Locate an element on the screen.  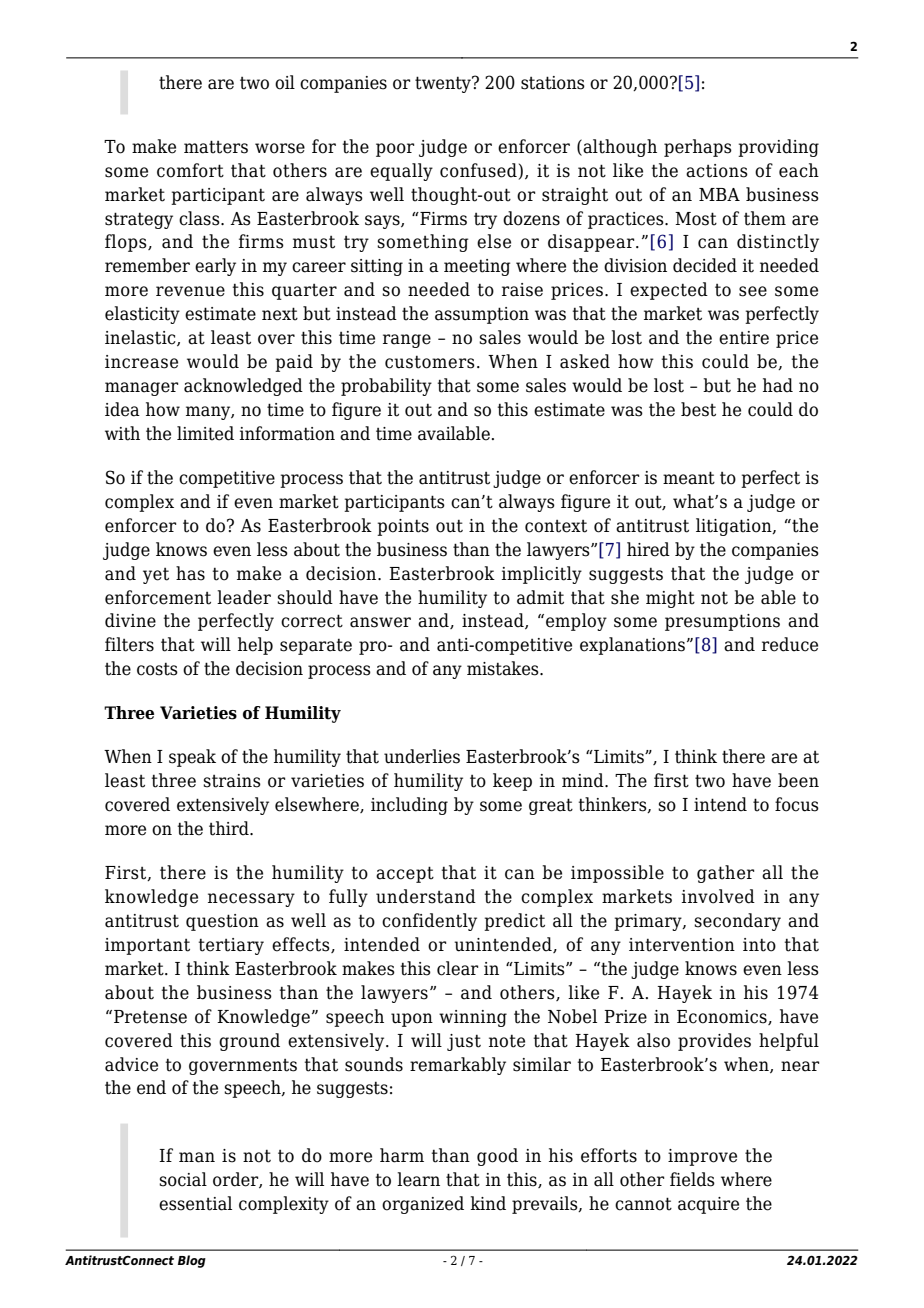
essential is located at coordinates (195, 1203).
